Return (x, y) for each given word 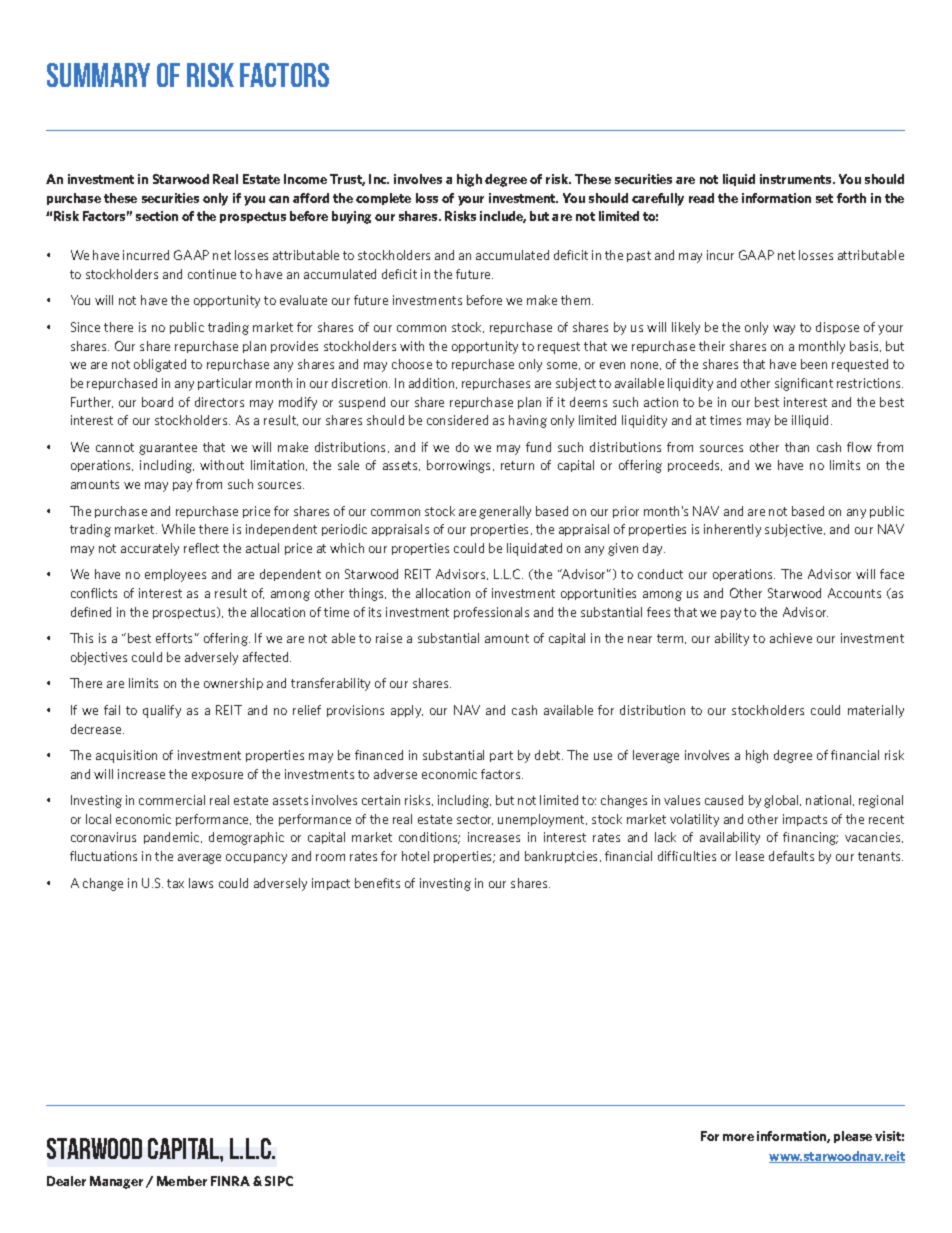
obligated (160, 365)
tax (175, 883)
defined (91, 612)
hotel (415, 856)
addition (433, 383)
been (814, 364)
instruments (797, 179)
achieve (791, 638)
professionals (491, 613)
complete (383, 199)
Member (182, 1181)
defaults (791, 856)
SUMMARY (98, 75)
